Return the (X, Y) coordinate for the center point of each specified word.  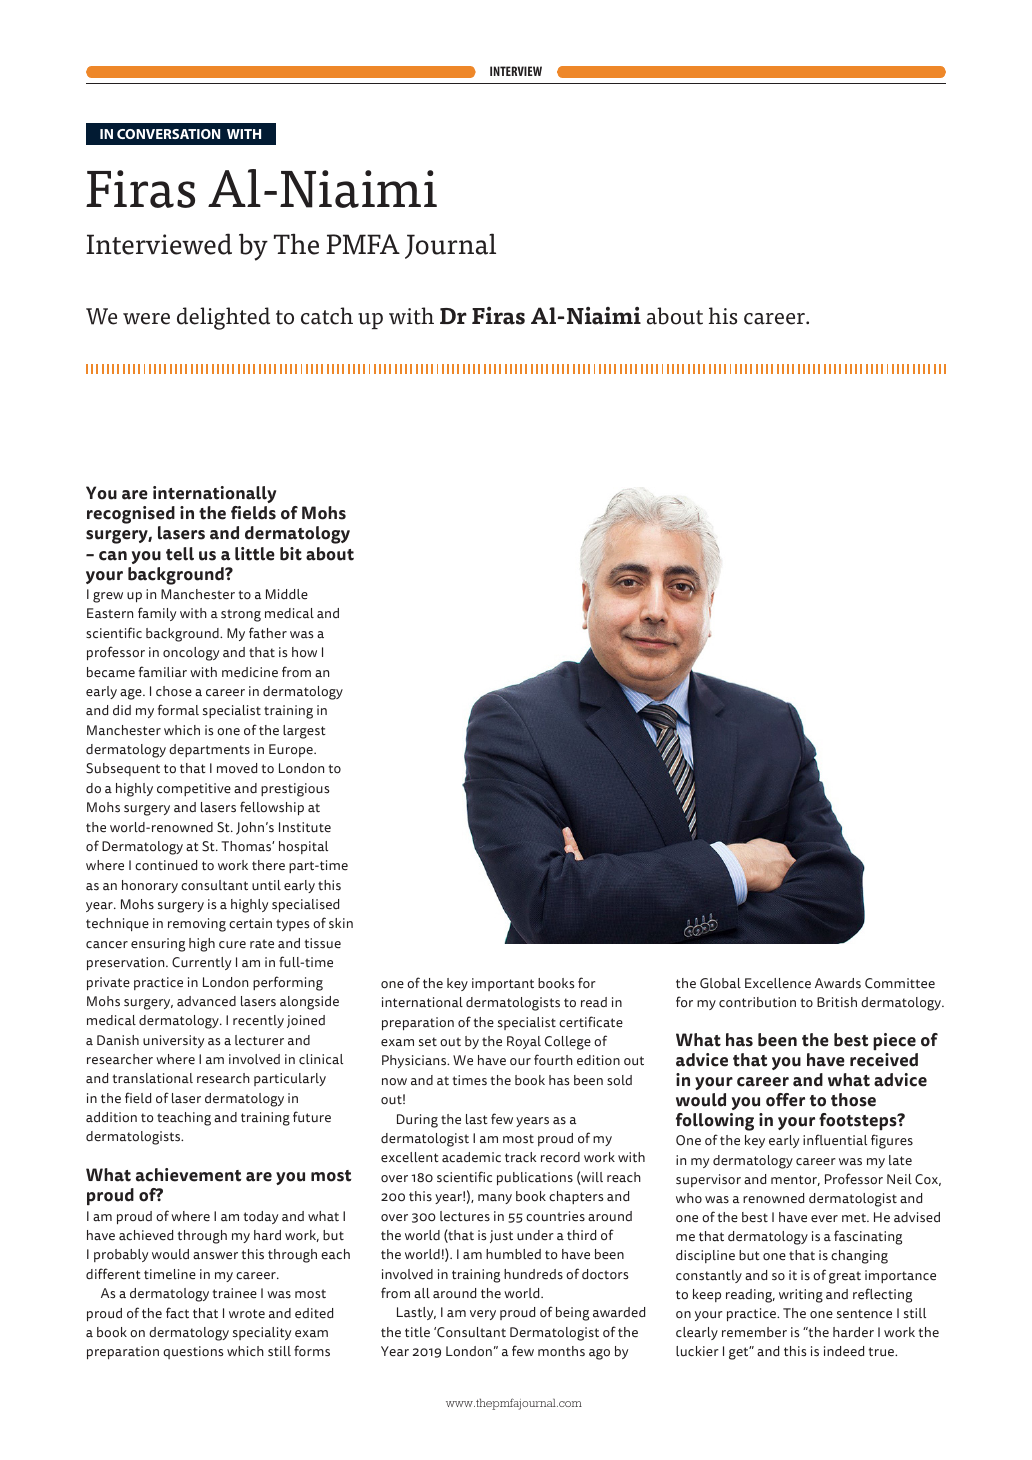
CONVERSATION (168, 134)
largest (304, 732)
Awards (838, 983)
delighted (223, 318)
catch (327, 316)
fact (177, 1313)
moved (237, 768)
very (483, 1315)
